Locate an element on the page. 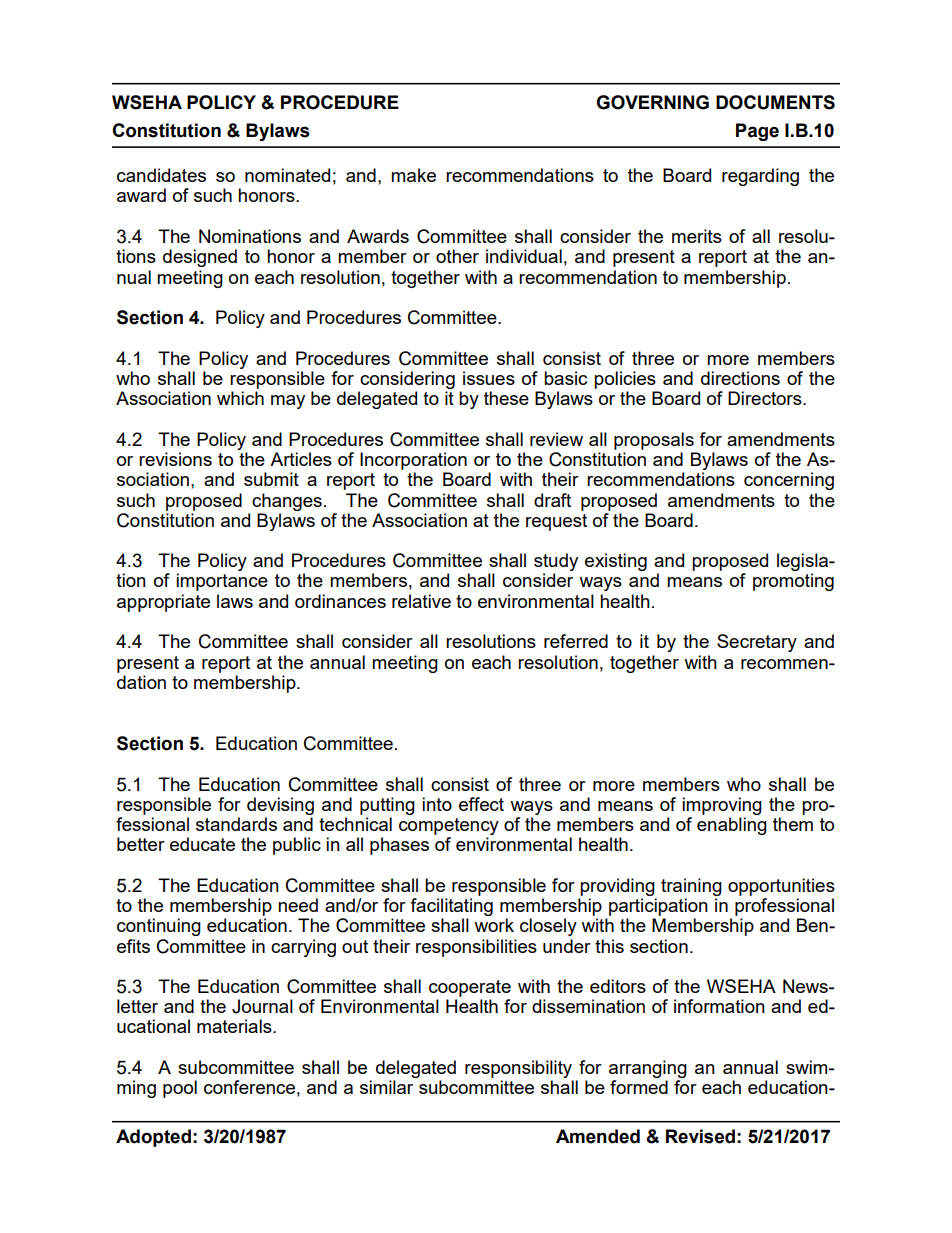  Journal is located at coordinates (262, 1006).
